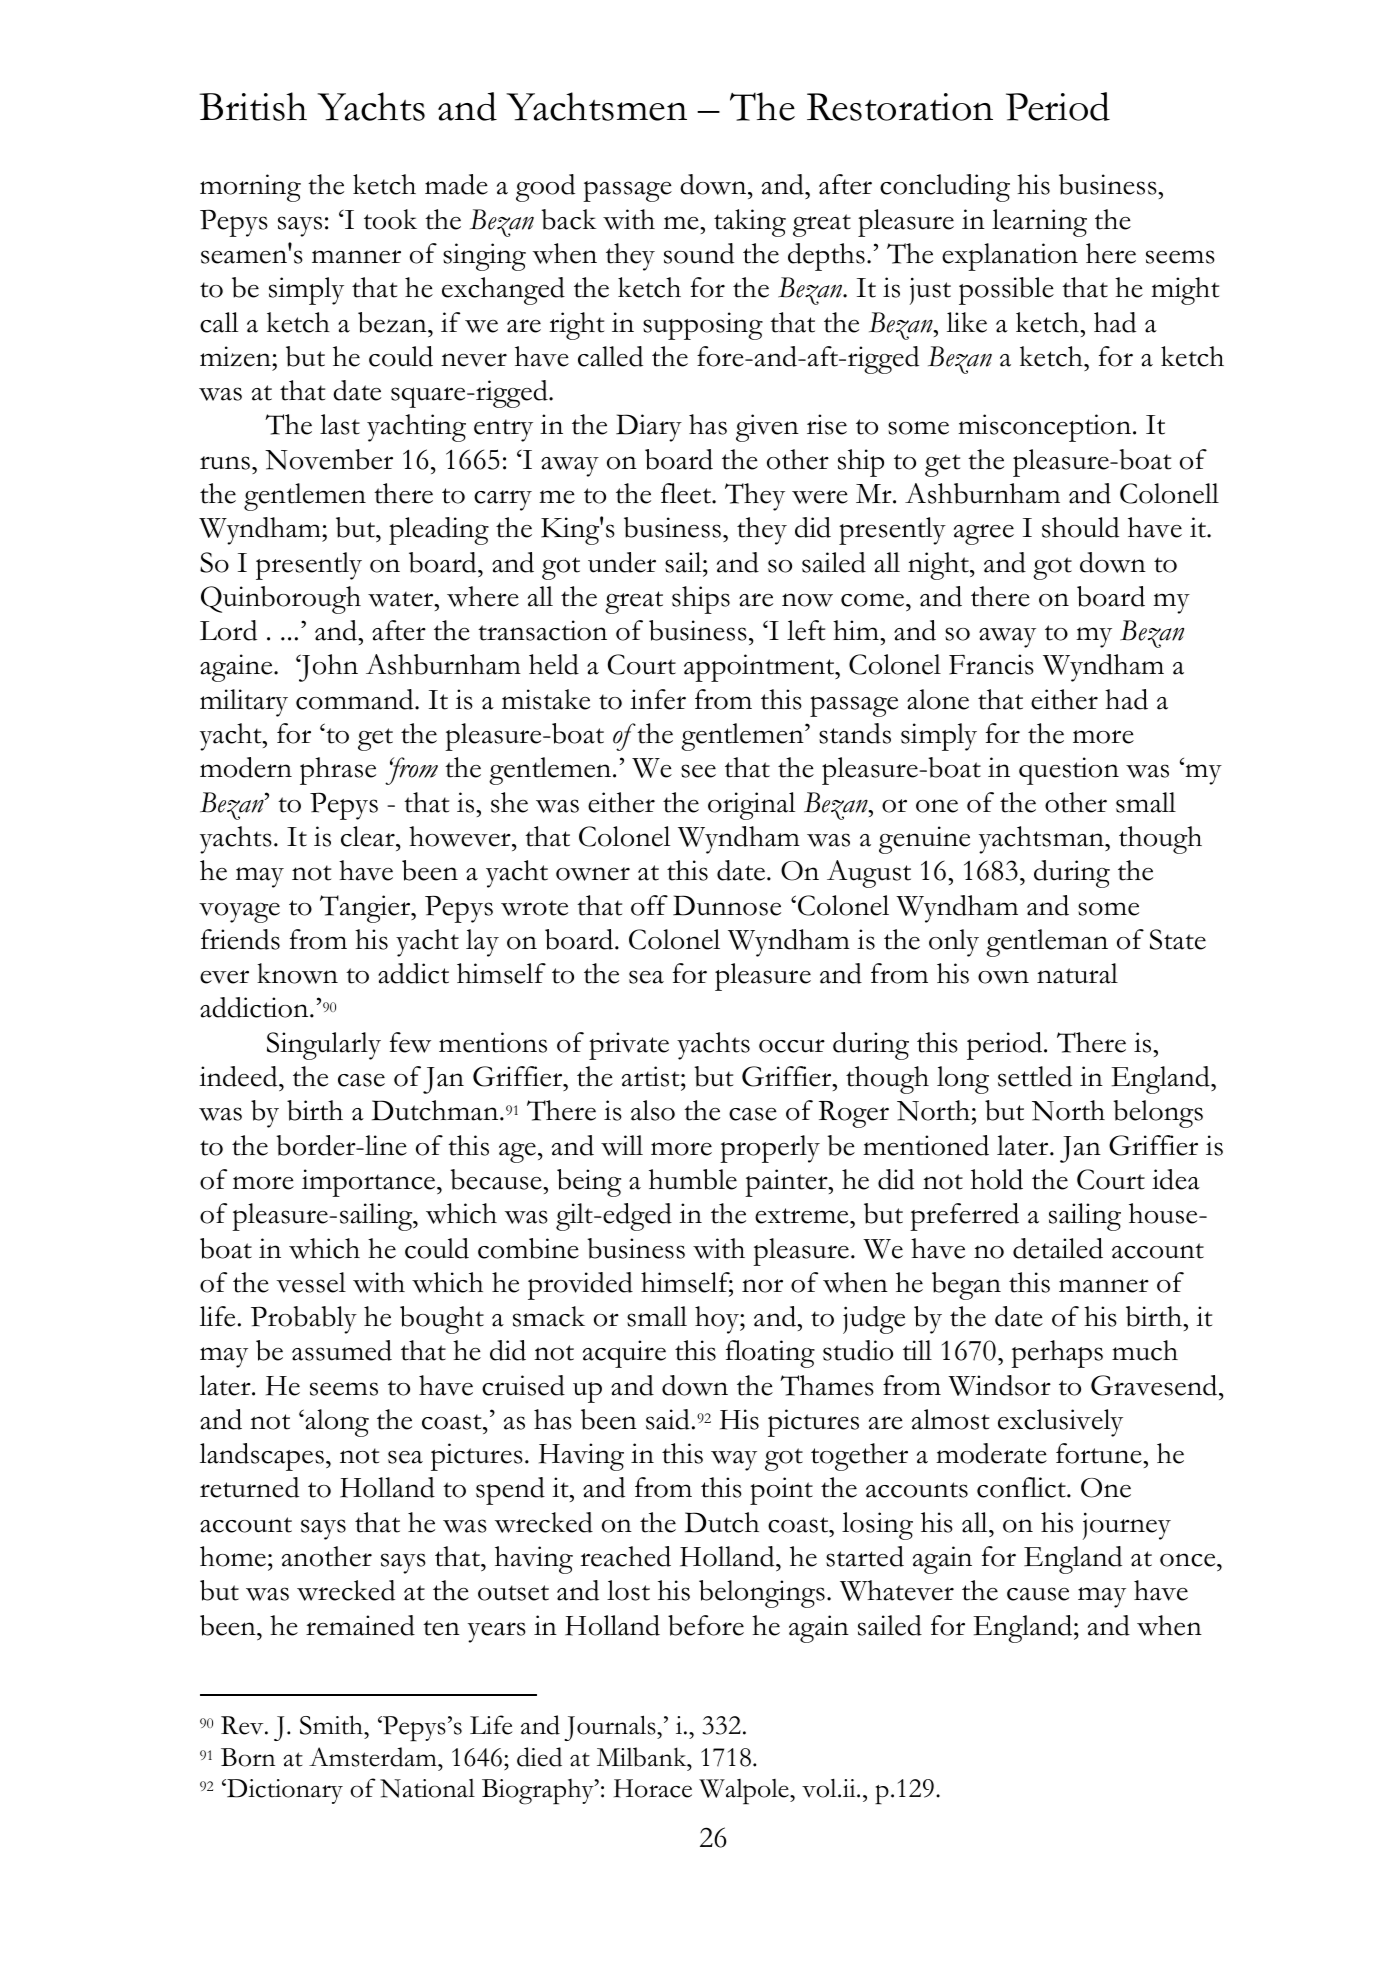  What do you see at coordinates (1039, 223) in the screenshot?
I see `learning` at bounding box center [1039, 223].
